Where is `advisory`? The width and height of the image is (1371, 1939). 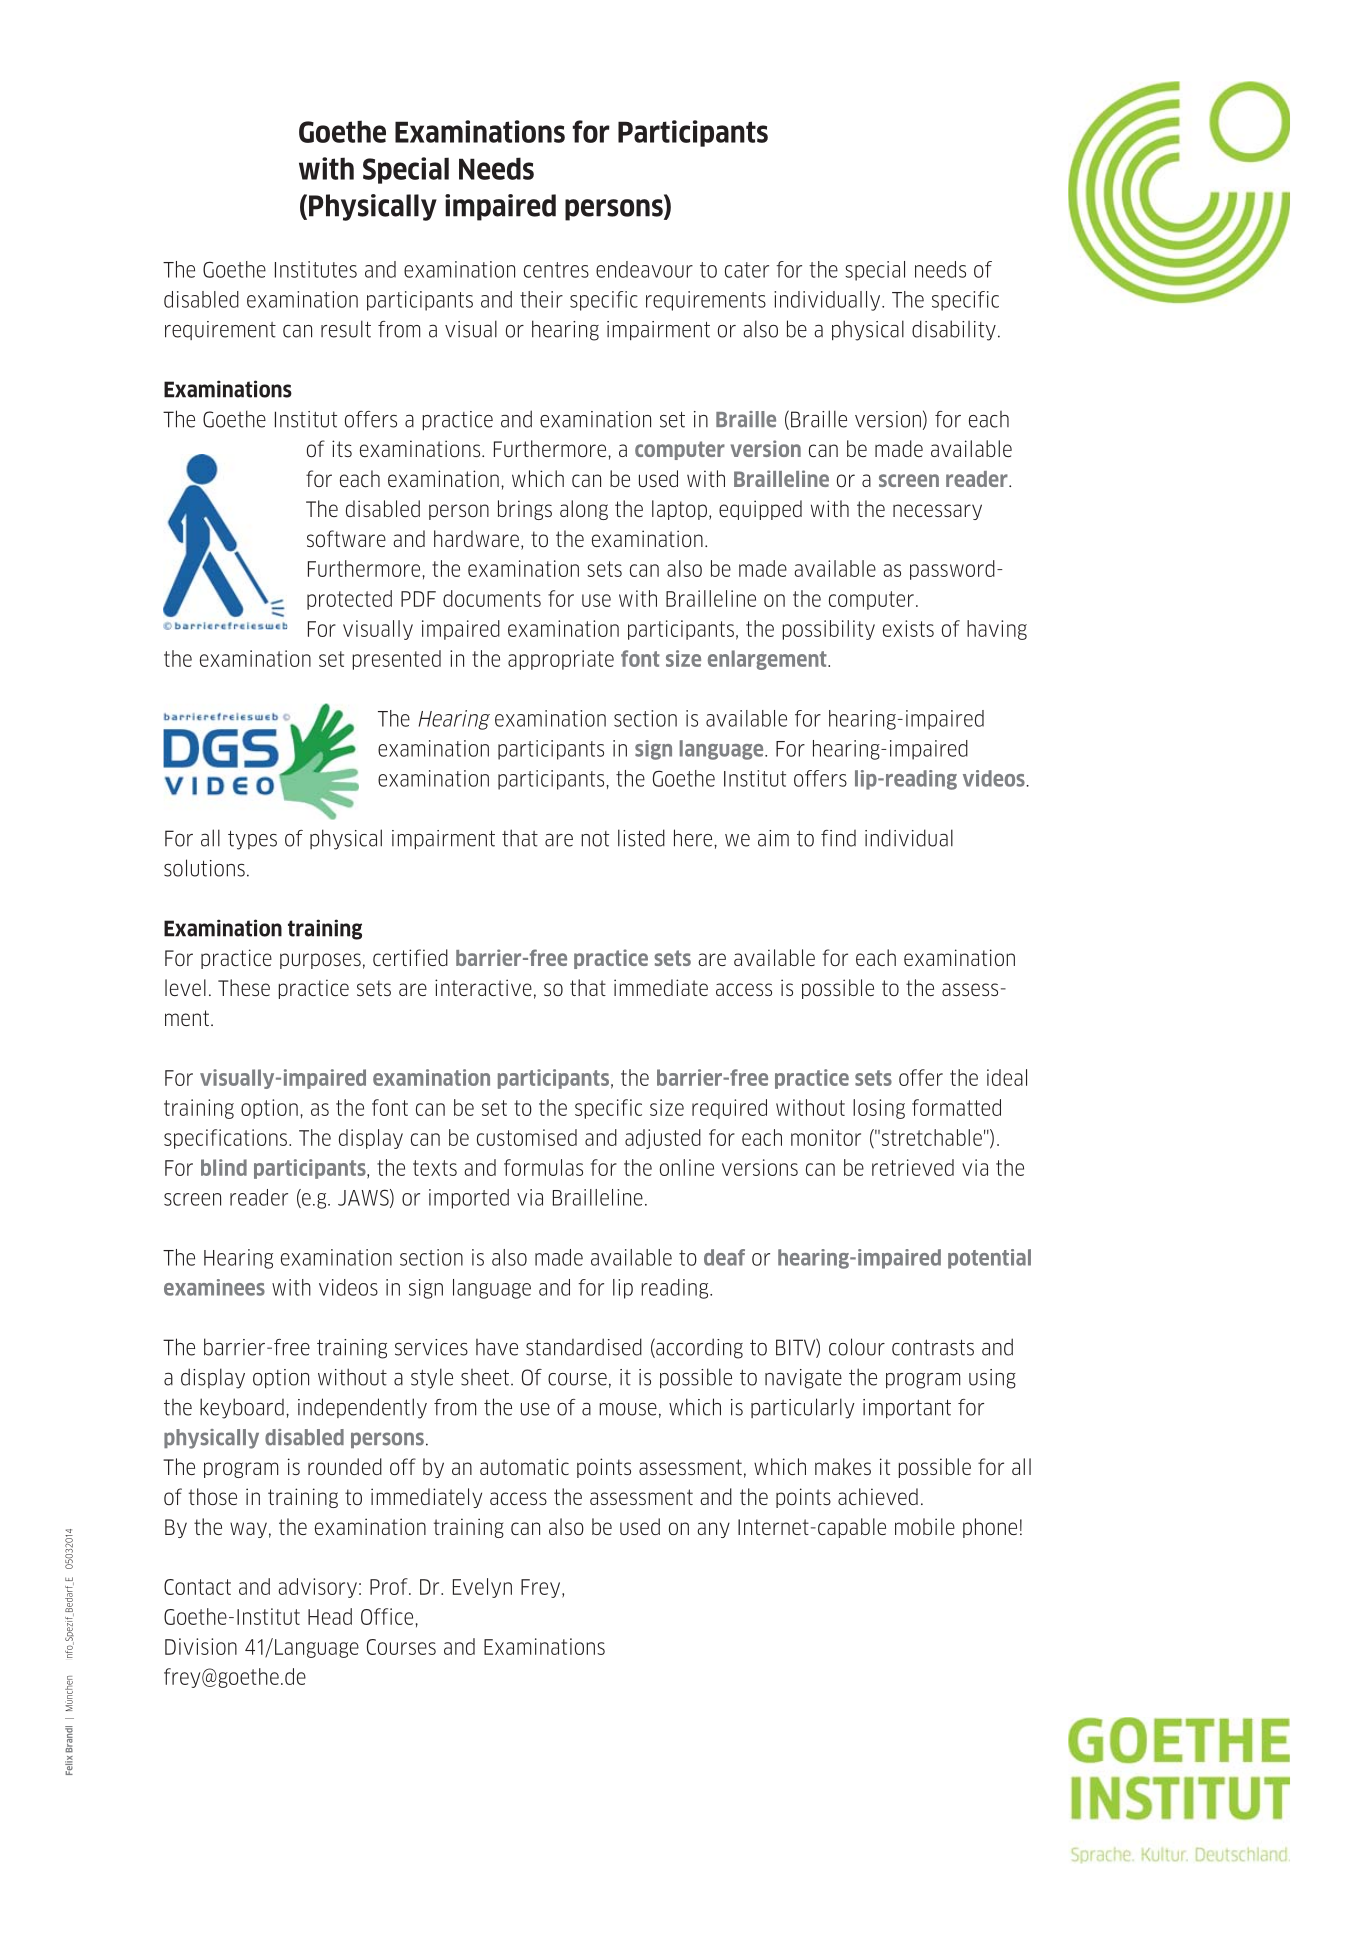
advisory is located at coordinates (317, 1588).
